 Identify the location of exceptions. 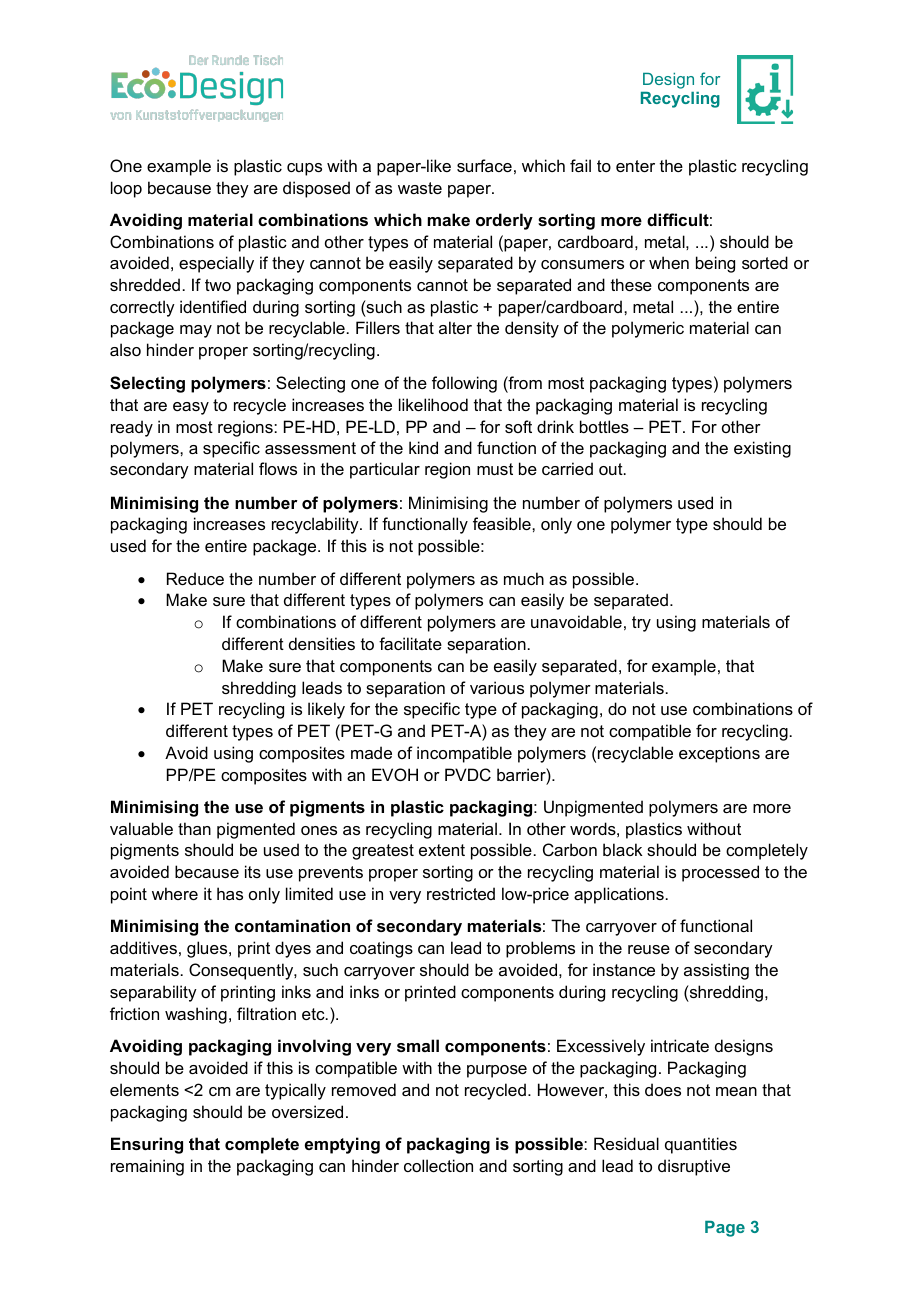
(719, 754).
